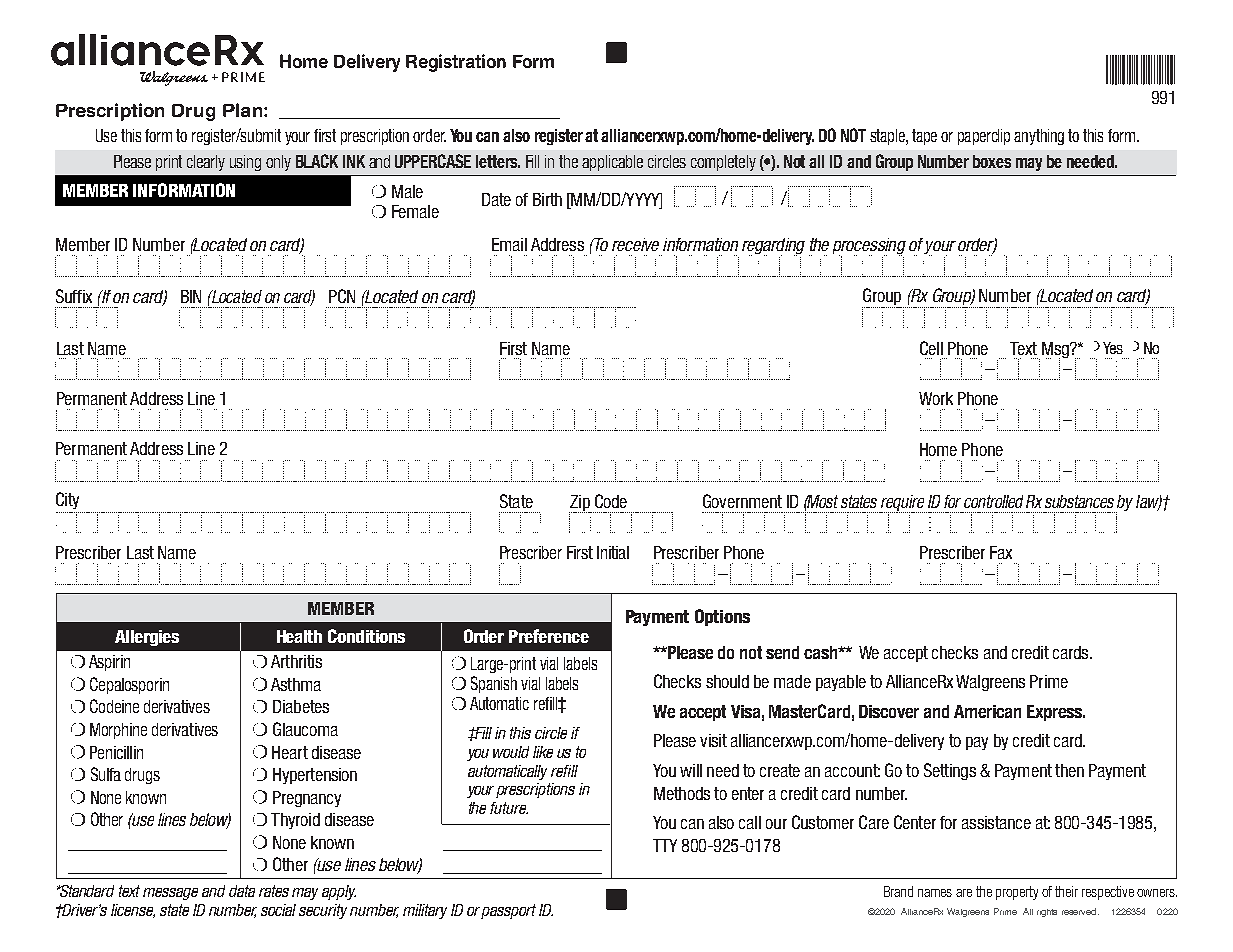 Image resolution: width=1233 pixels, height=952 pixels. What do you see at coordinates (118, 731) in the screenshot?
I see `Morphine` at bounding box center [118, 731].
